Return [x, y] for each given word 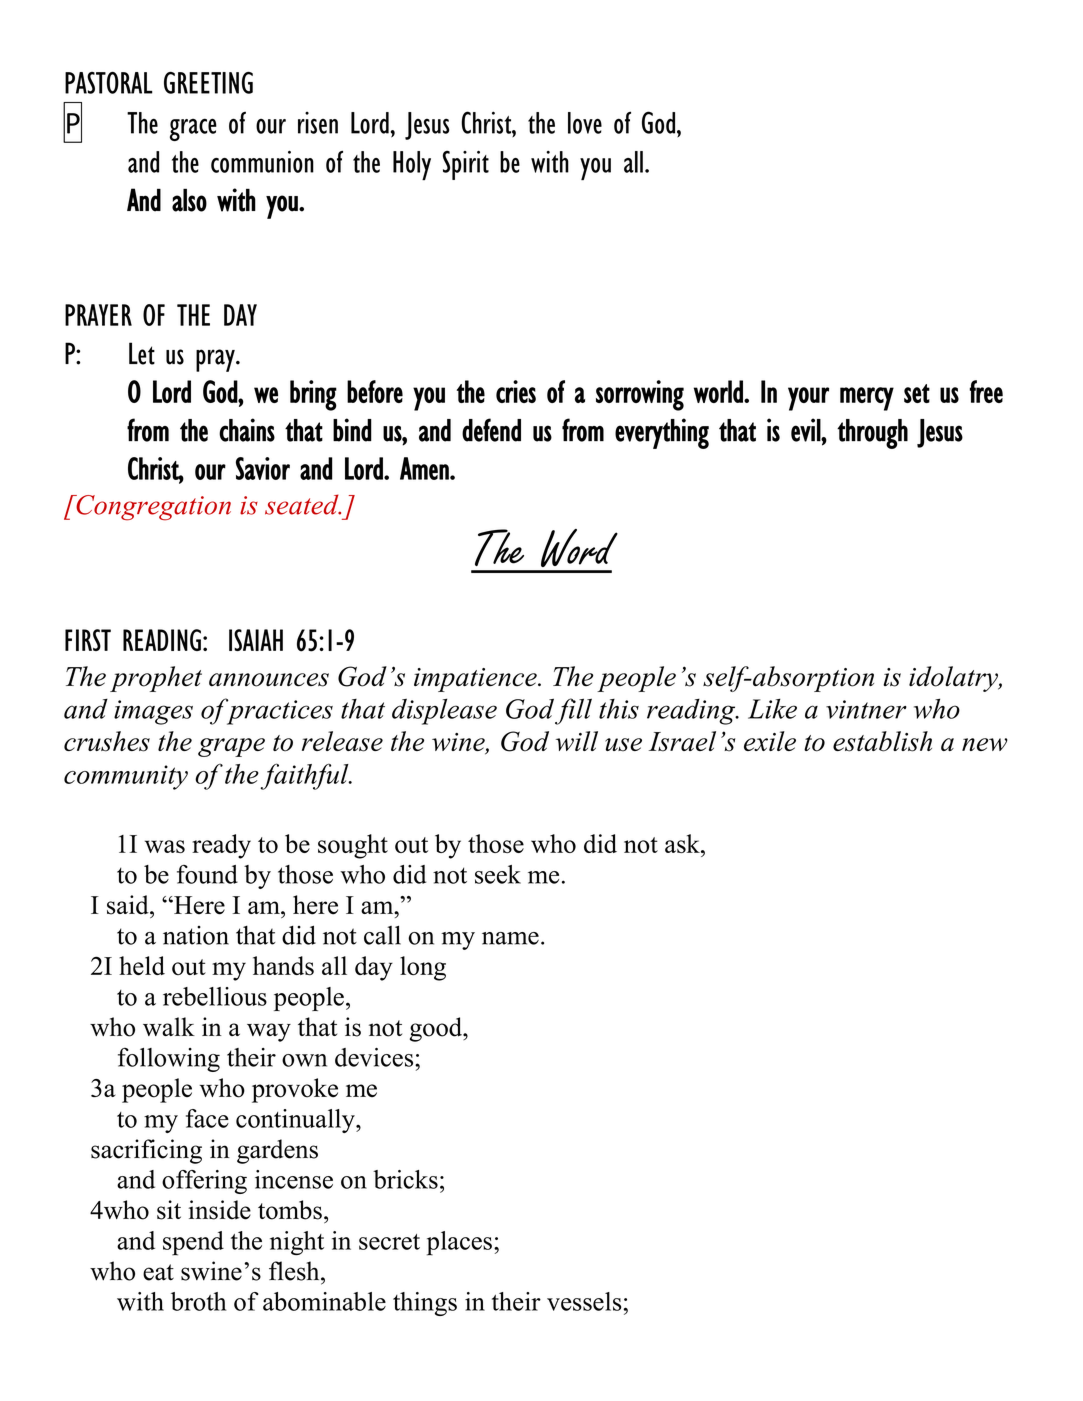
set [917, 393]
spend [193, 1243]
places [459, 1243]
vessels [584, 1301]
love [585, 123]
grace [193, 129]
